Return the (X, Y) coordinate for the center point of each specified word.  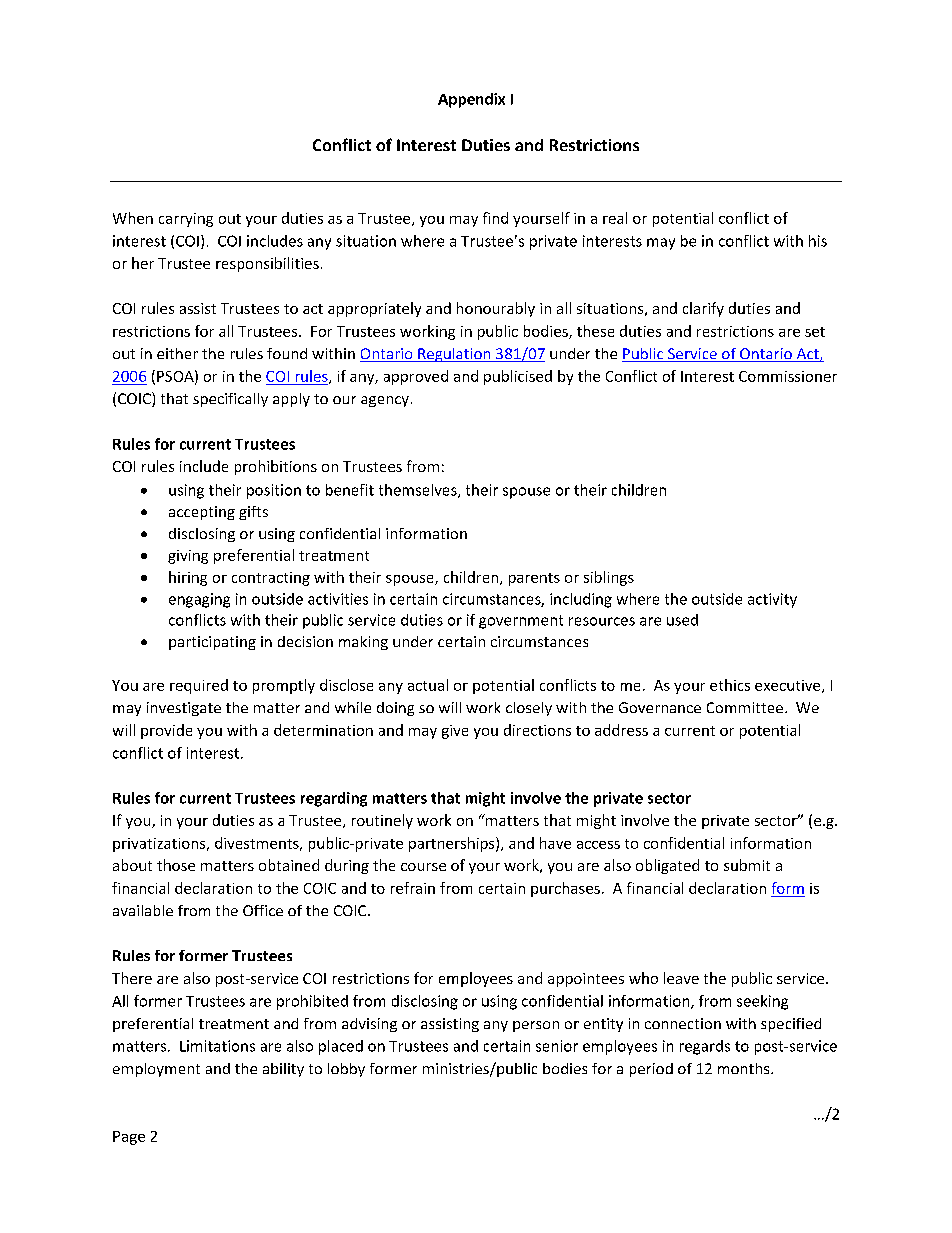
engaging (199, 600)
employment (156, 1070)
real (615, 218)
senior (557, 1046)
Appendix (471, 100)
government (521, 622)
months (745, 1068)
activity (772, 600)
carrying (186, 220)
